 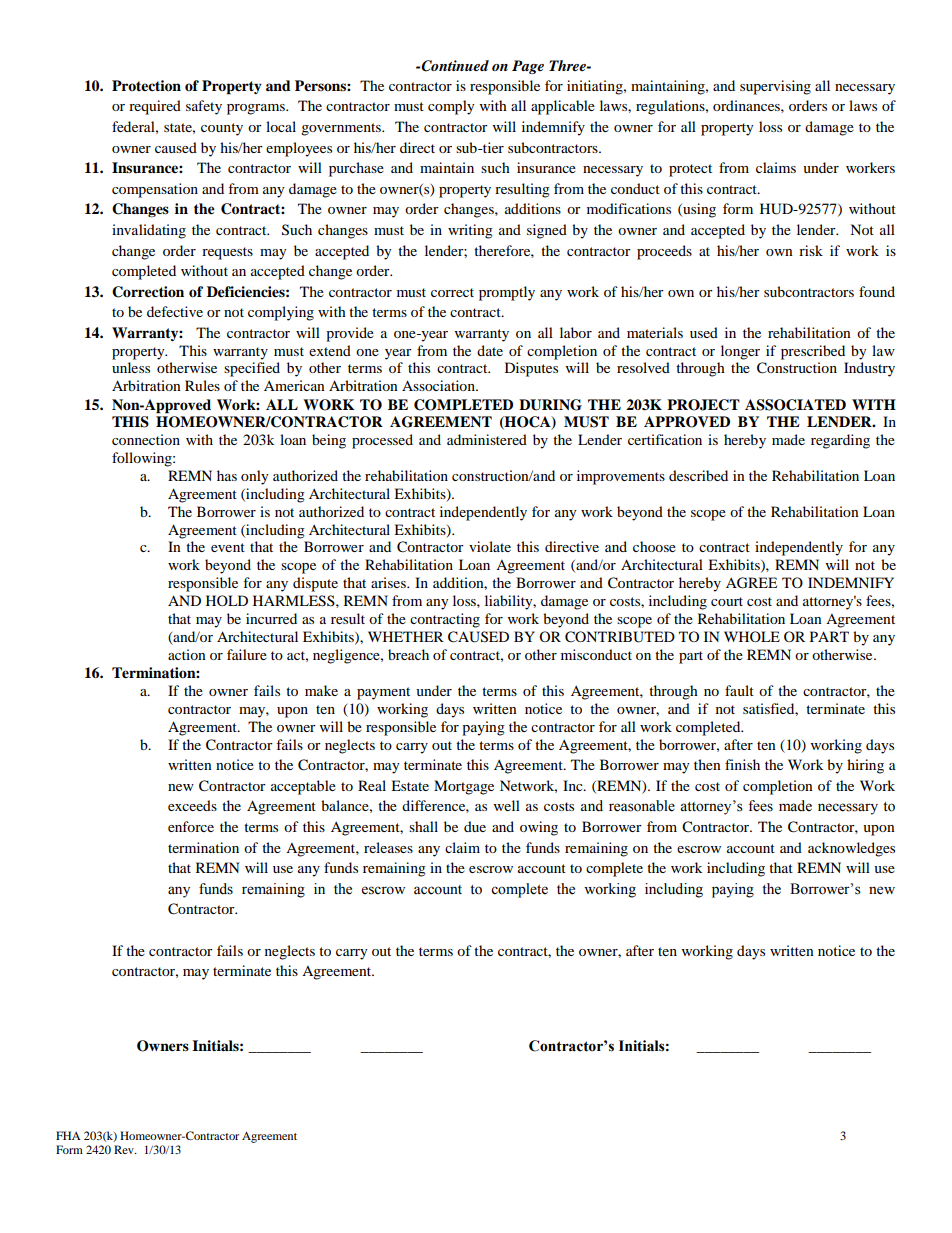 What do you see at coordinates (775, 87) in the screenshot?
I see `supervising` at bounding box center [775, 87].
